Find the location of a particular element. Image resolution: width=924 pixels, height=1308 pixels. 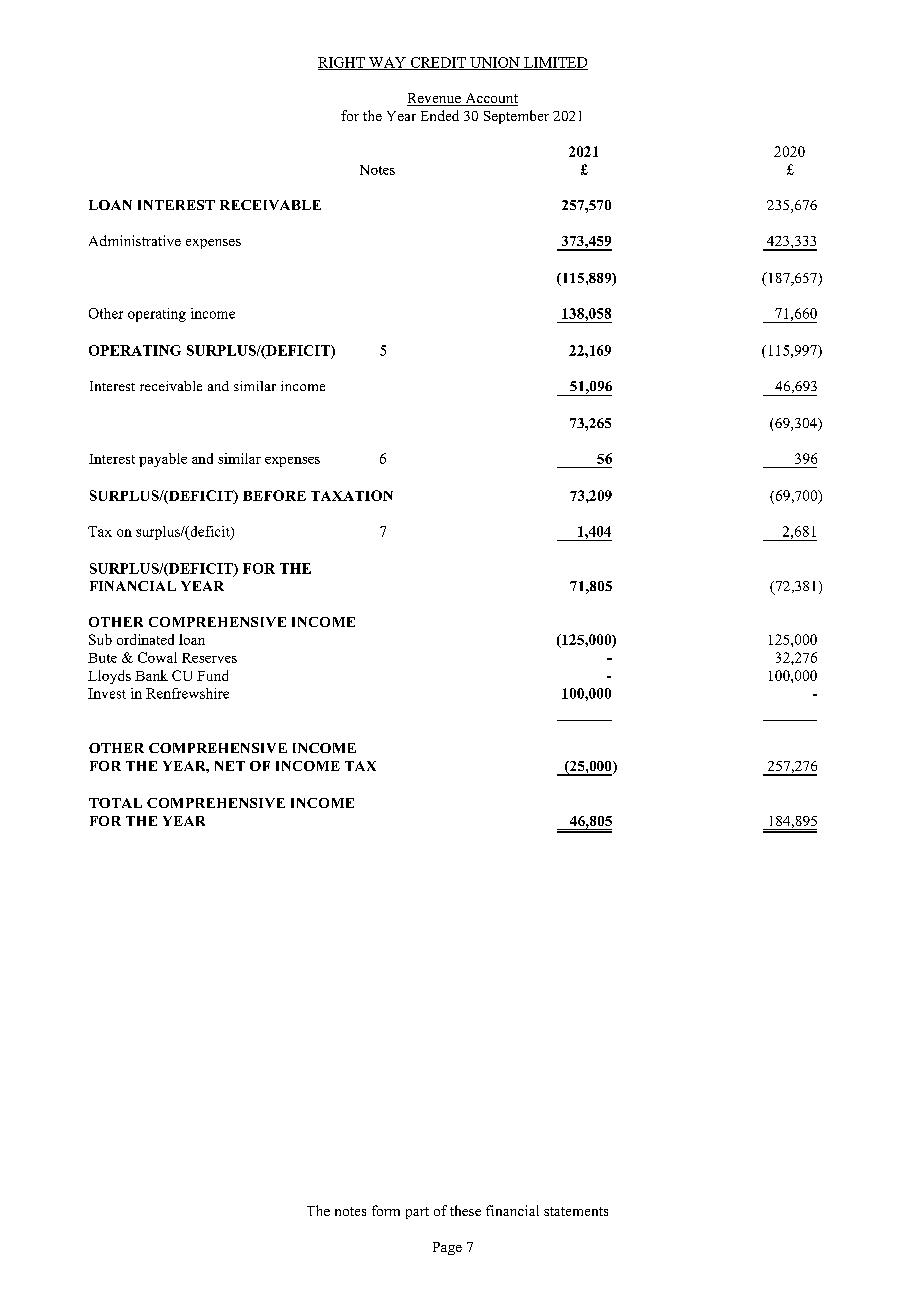

these is located at coordinates (465, 1210).
